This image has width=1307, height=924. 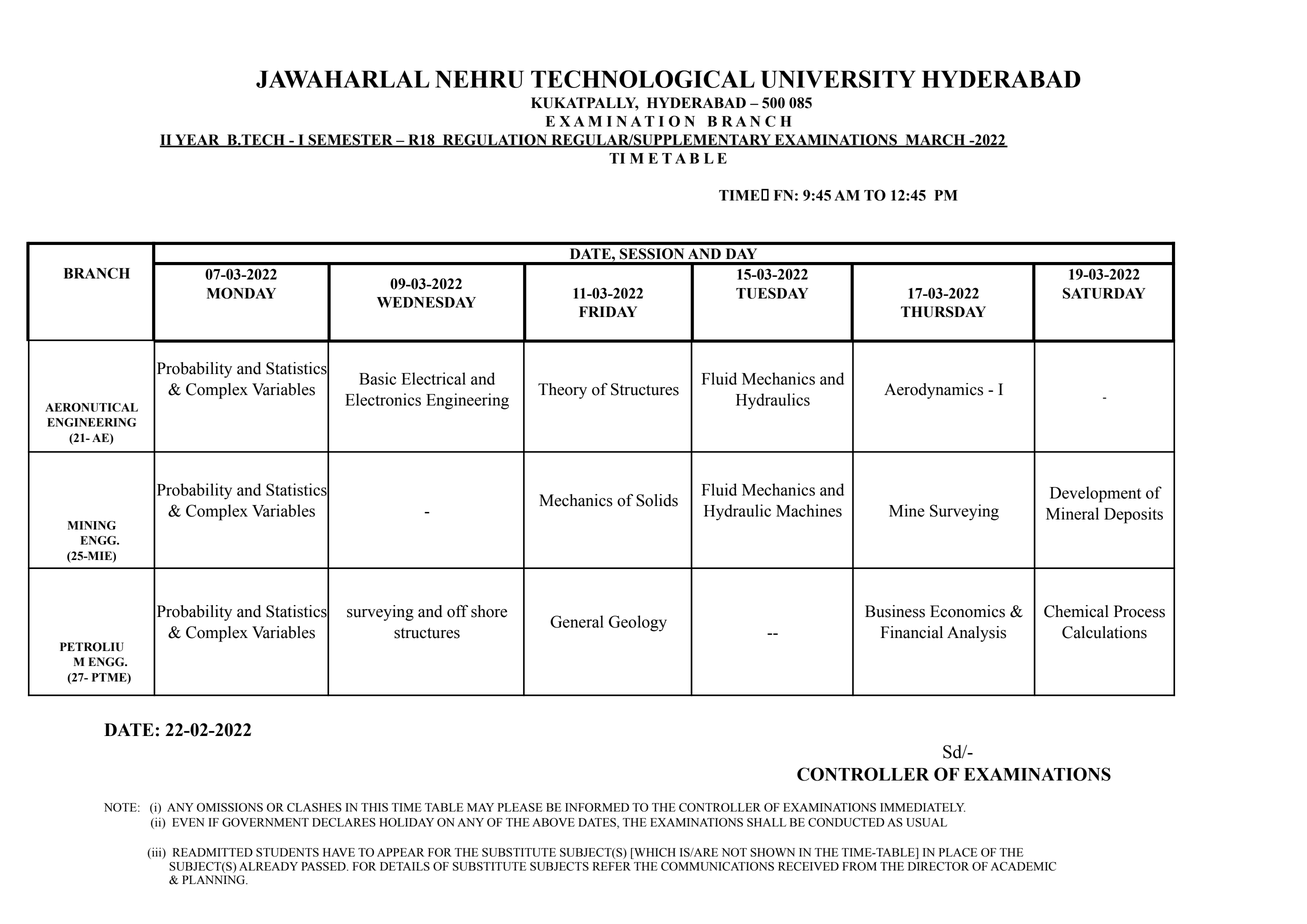 I want to click on MONDAY, so click(x=241, y=293).
